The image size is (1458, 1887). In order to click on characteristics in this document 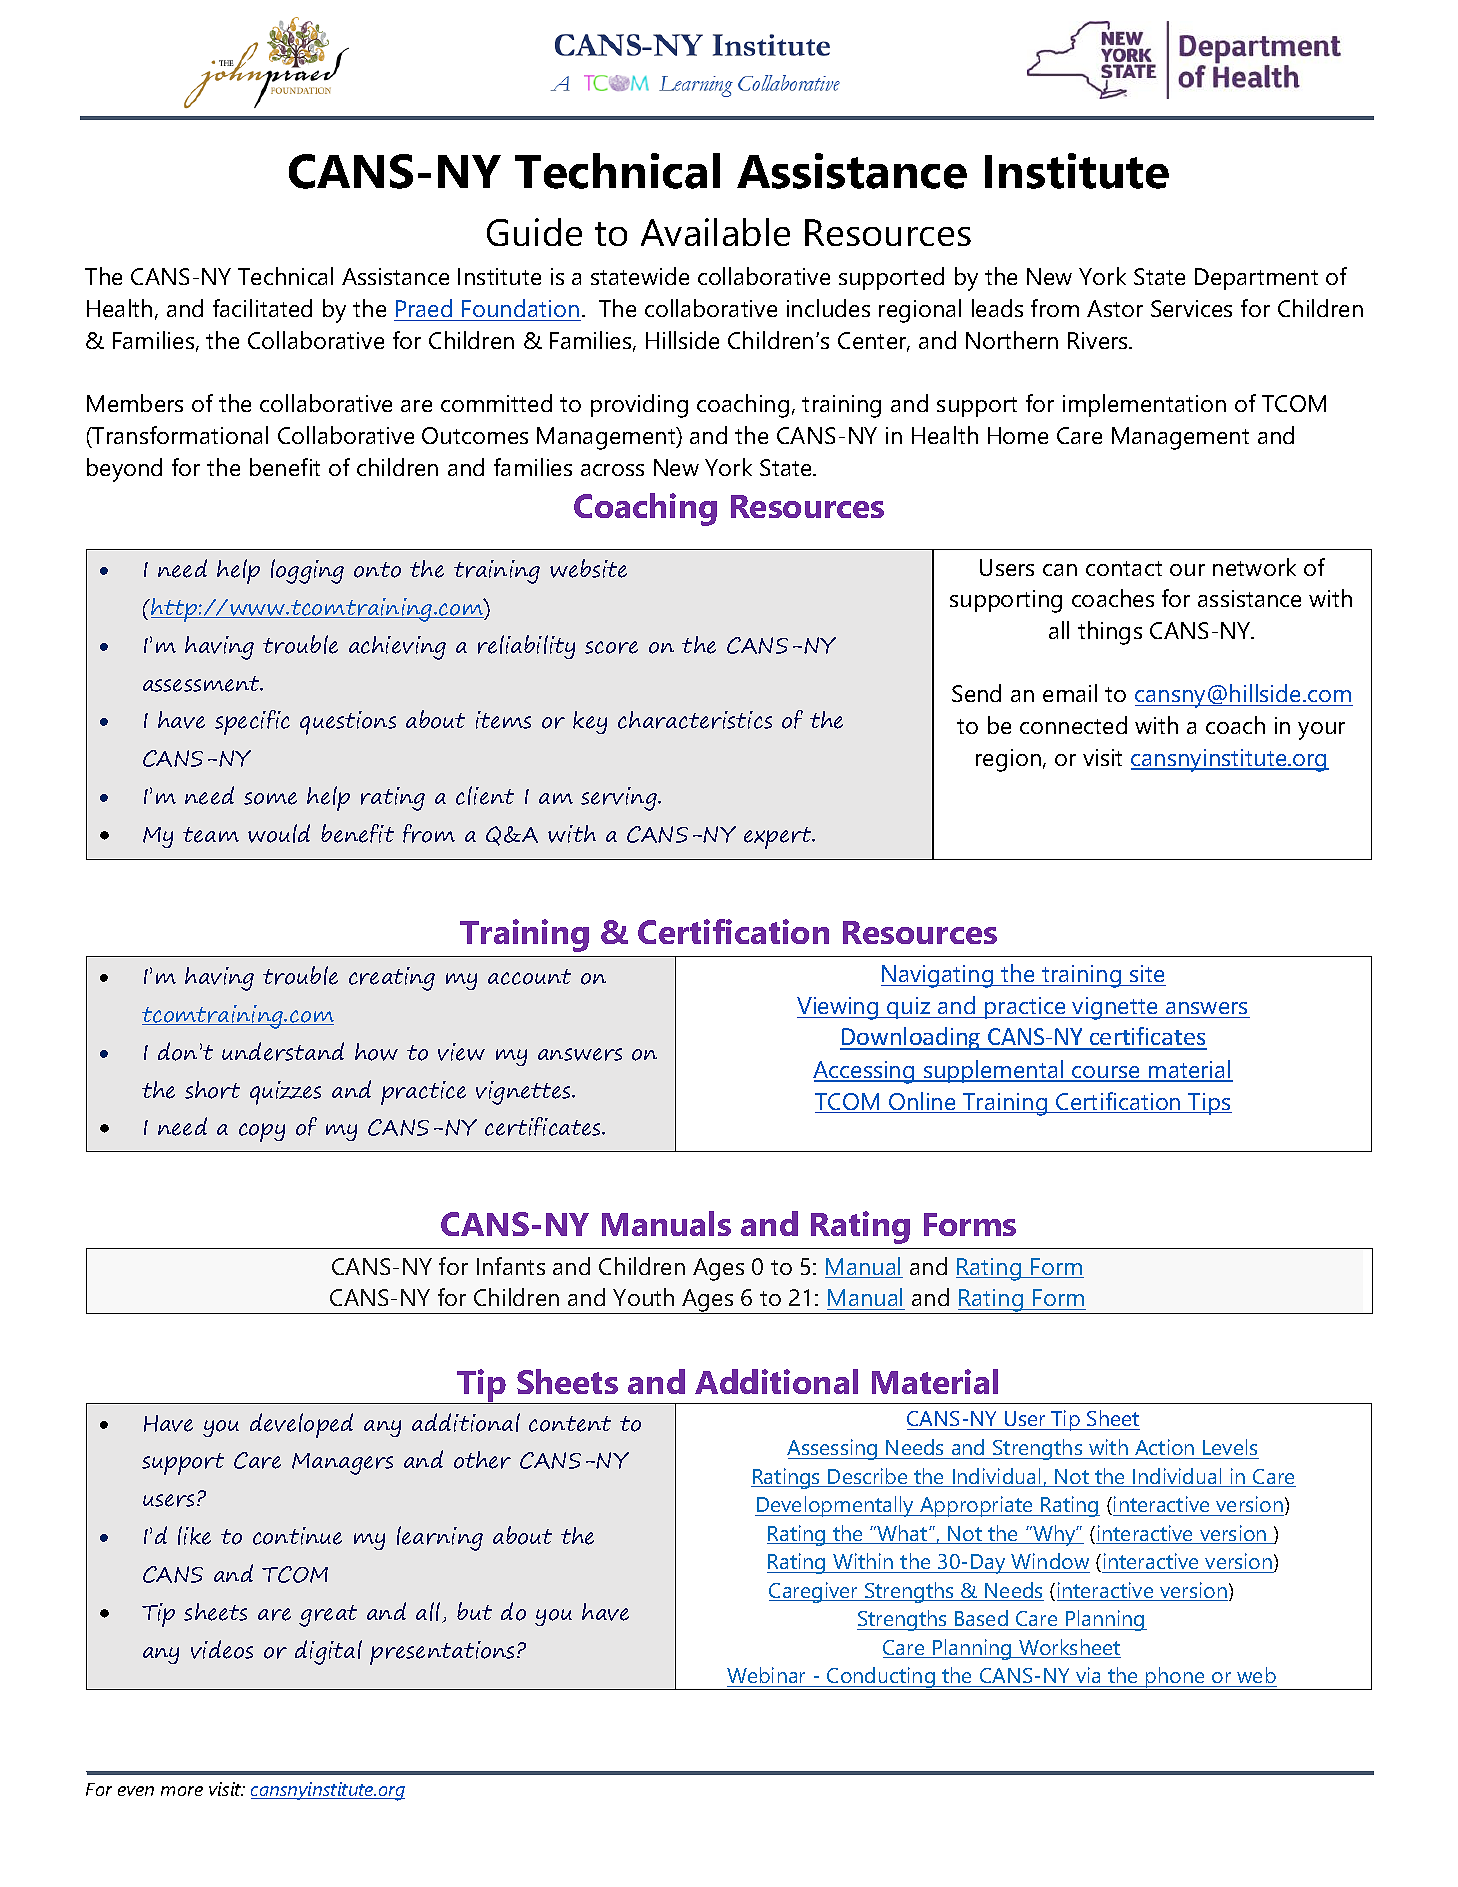, I will do `click(695, 720)`.
